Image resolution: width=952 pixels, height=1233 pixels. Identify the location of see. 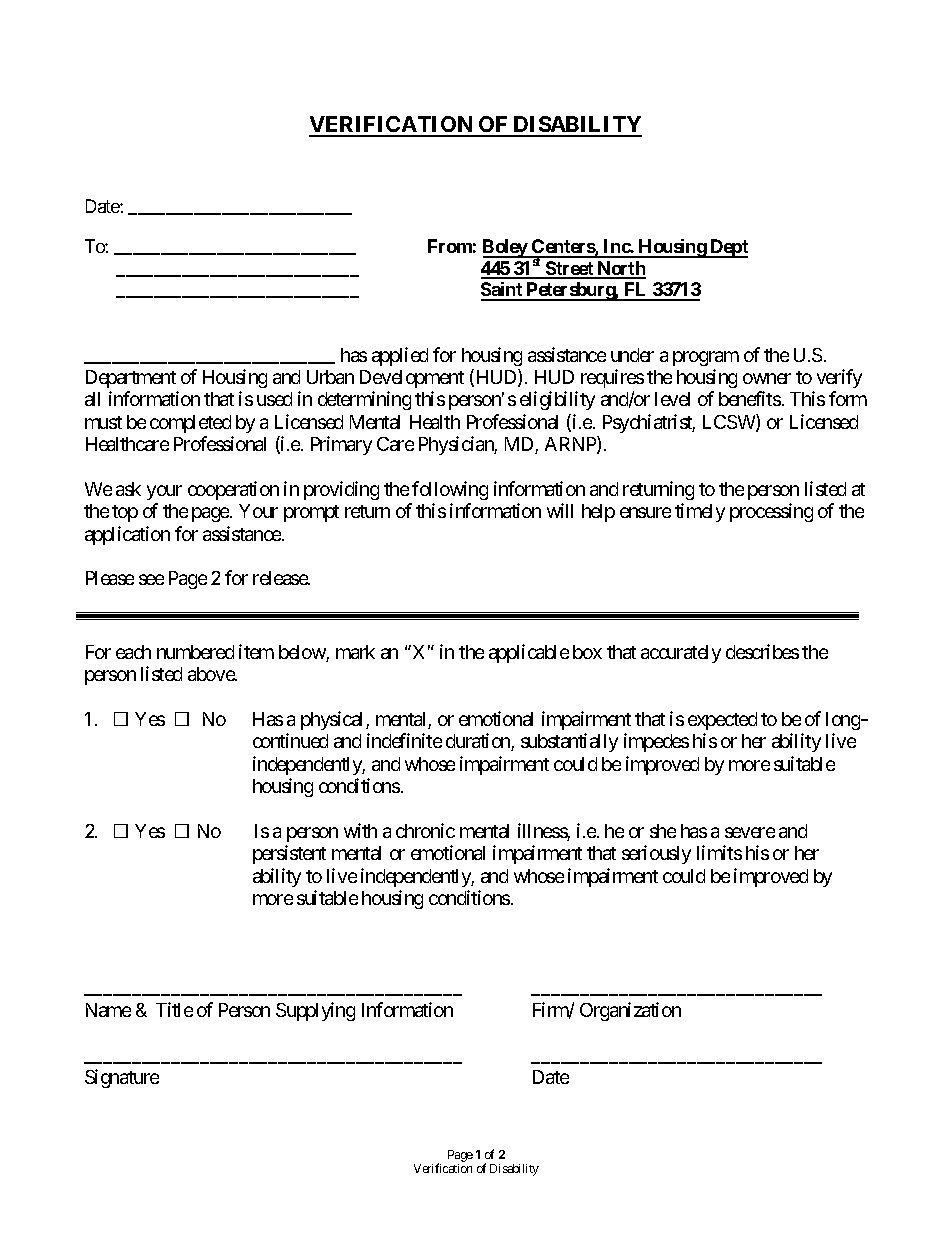
(151, 579).
